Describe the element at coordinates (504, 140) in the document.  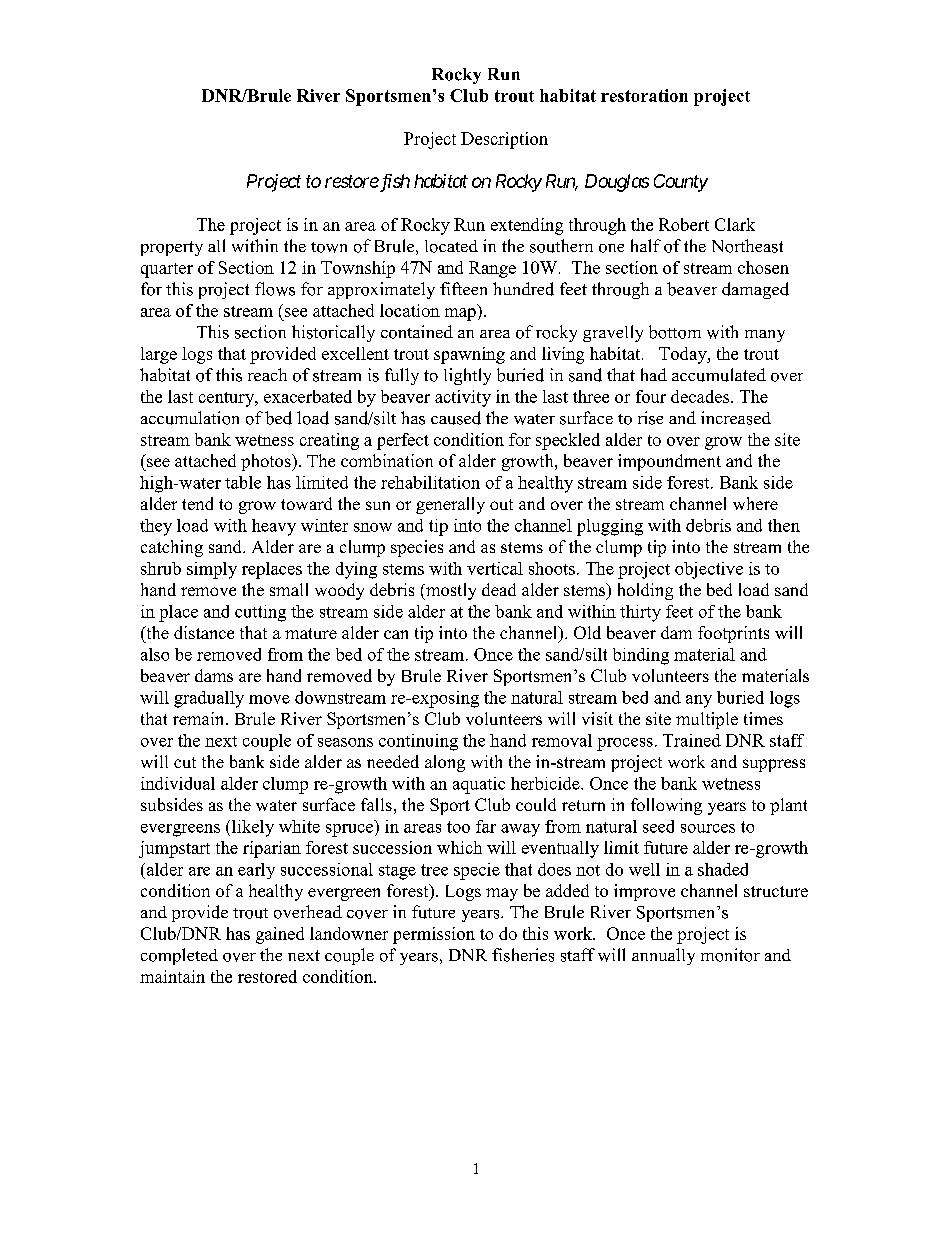
I see `Description` at that location.
